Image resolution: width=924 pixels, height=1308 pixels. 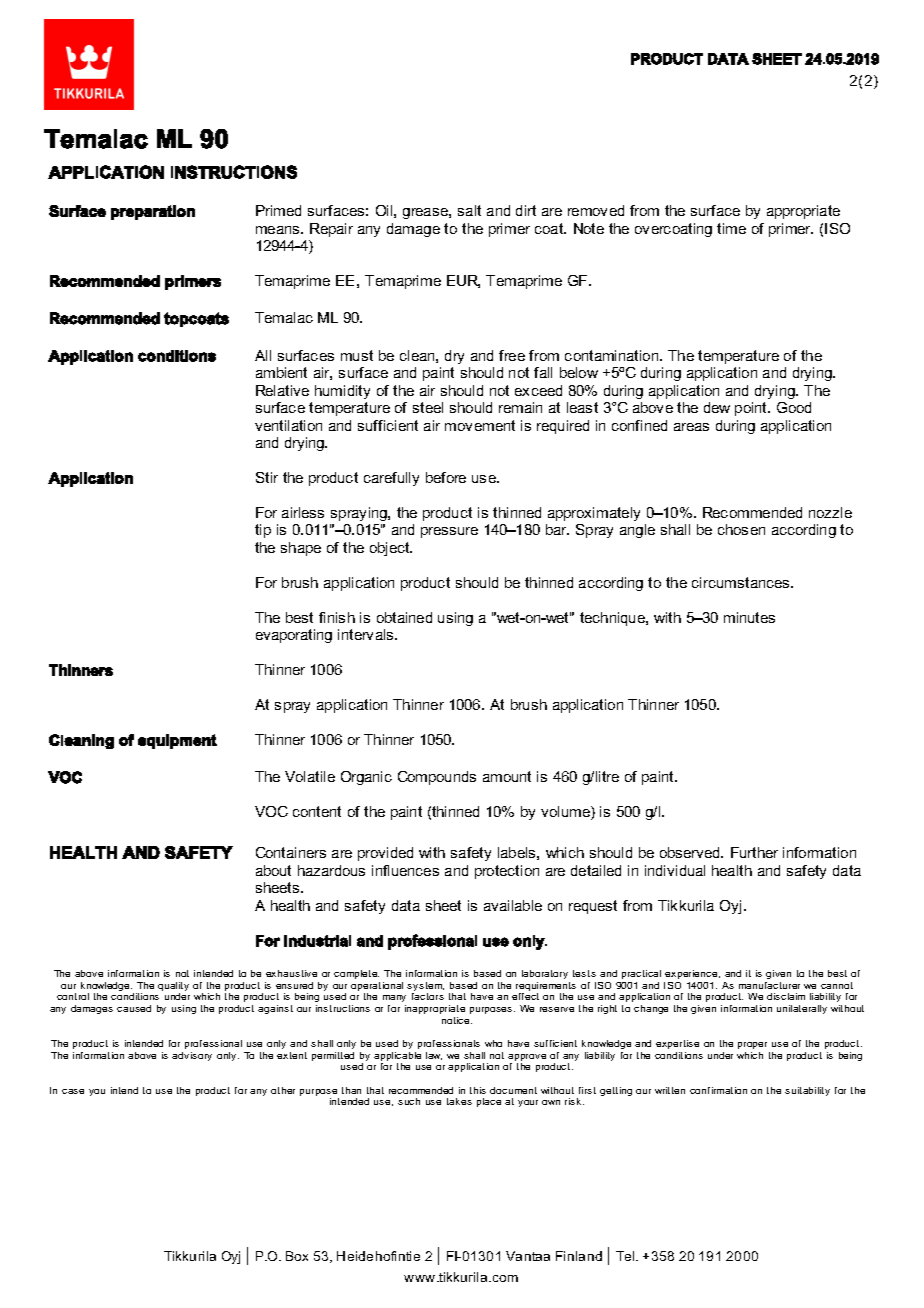 What do you see at coordinates (271, 811) in the screenshot?
I see `VOC` at bounding box center [271, 811].
